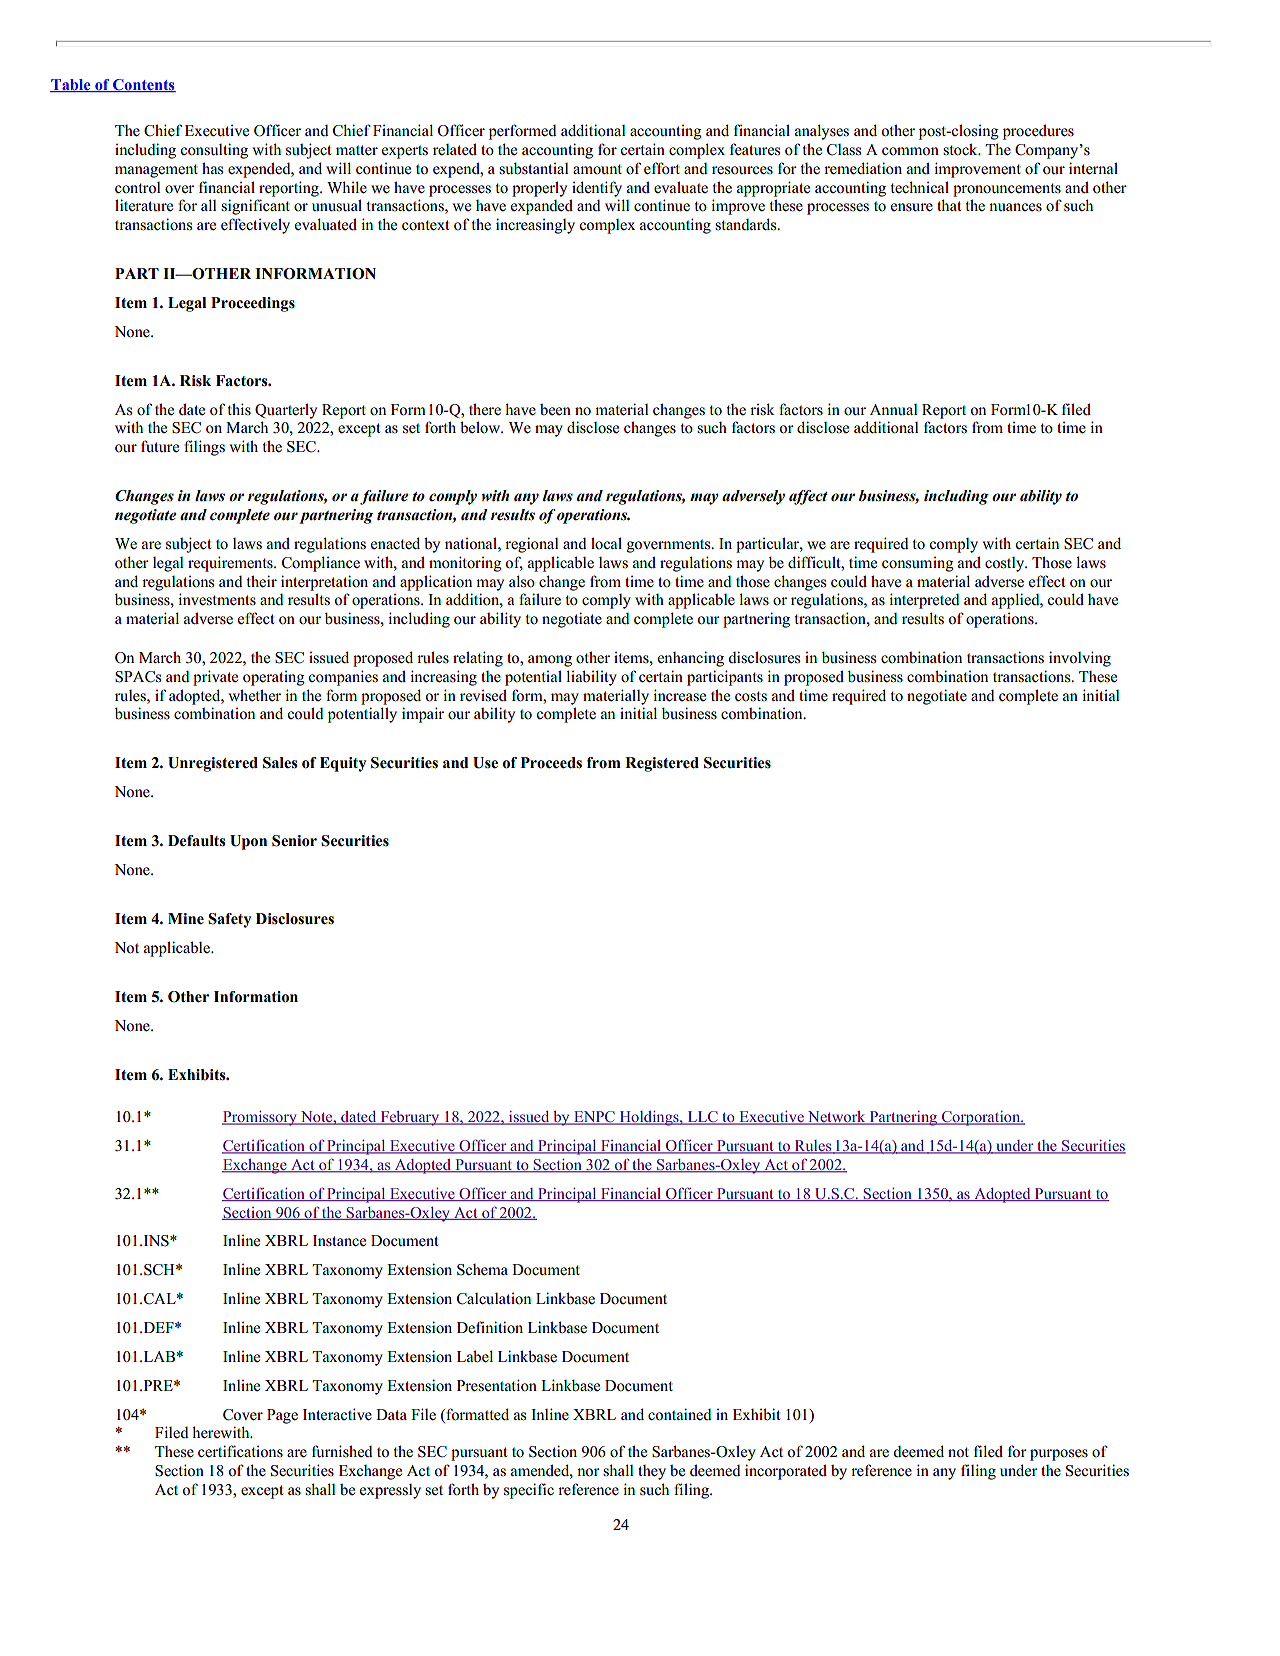 This screenshot has width=1280, height=1656. Describe the element at coordinates (597, 169) in the screenshot. I see `amount` at that location.
